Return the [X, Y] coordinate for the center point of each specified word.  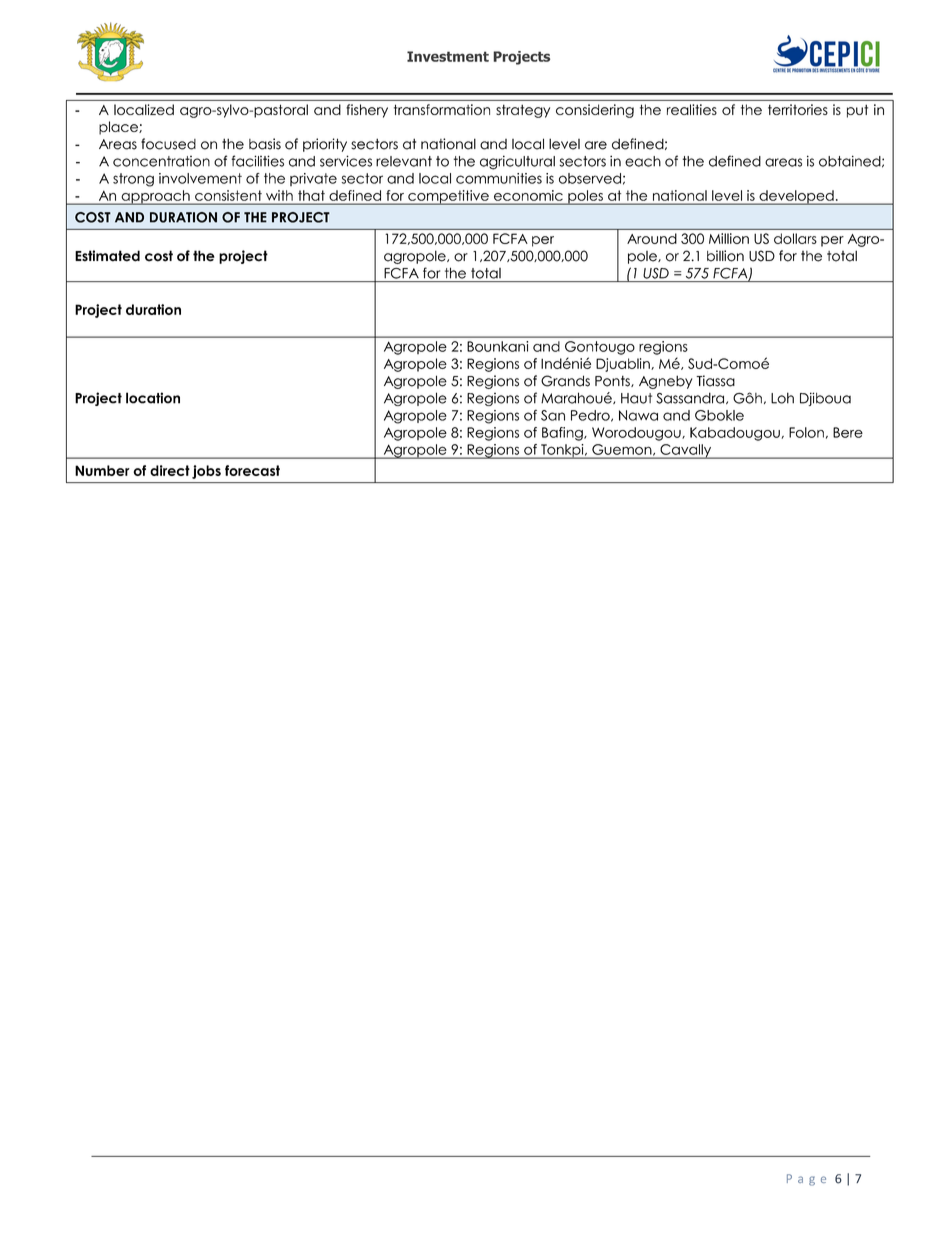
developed [796, 197]
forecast [252, 470]
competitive [448, 197]
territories [798, 109]
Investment [448, 56]
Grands [565, 381]
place [119, 128]
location [153, 398]
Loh [782, 398]
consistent [228, 195]
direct [170, 470]
